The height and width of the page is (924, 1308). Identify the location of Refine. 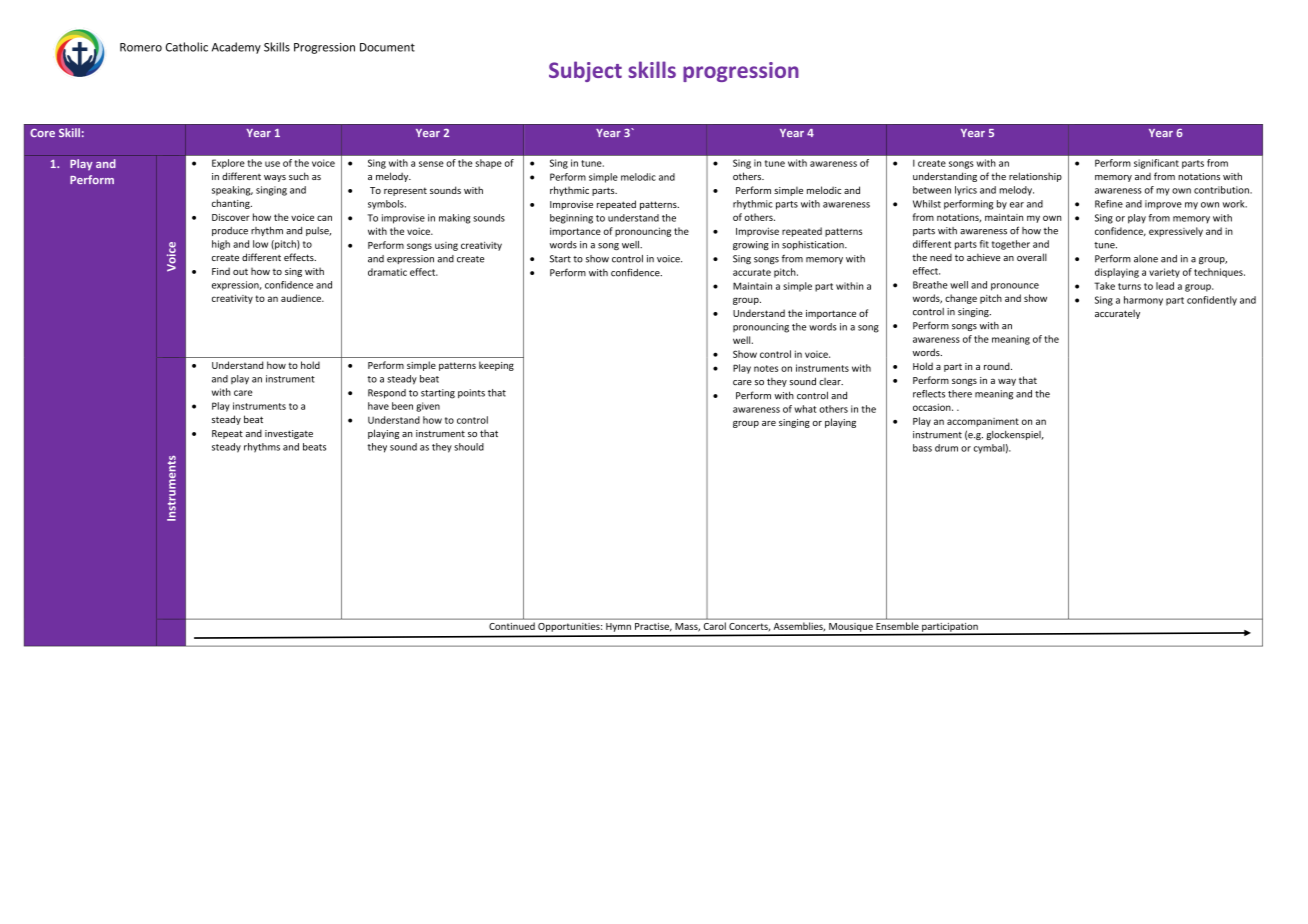
(1109, 204).
